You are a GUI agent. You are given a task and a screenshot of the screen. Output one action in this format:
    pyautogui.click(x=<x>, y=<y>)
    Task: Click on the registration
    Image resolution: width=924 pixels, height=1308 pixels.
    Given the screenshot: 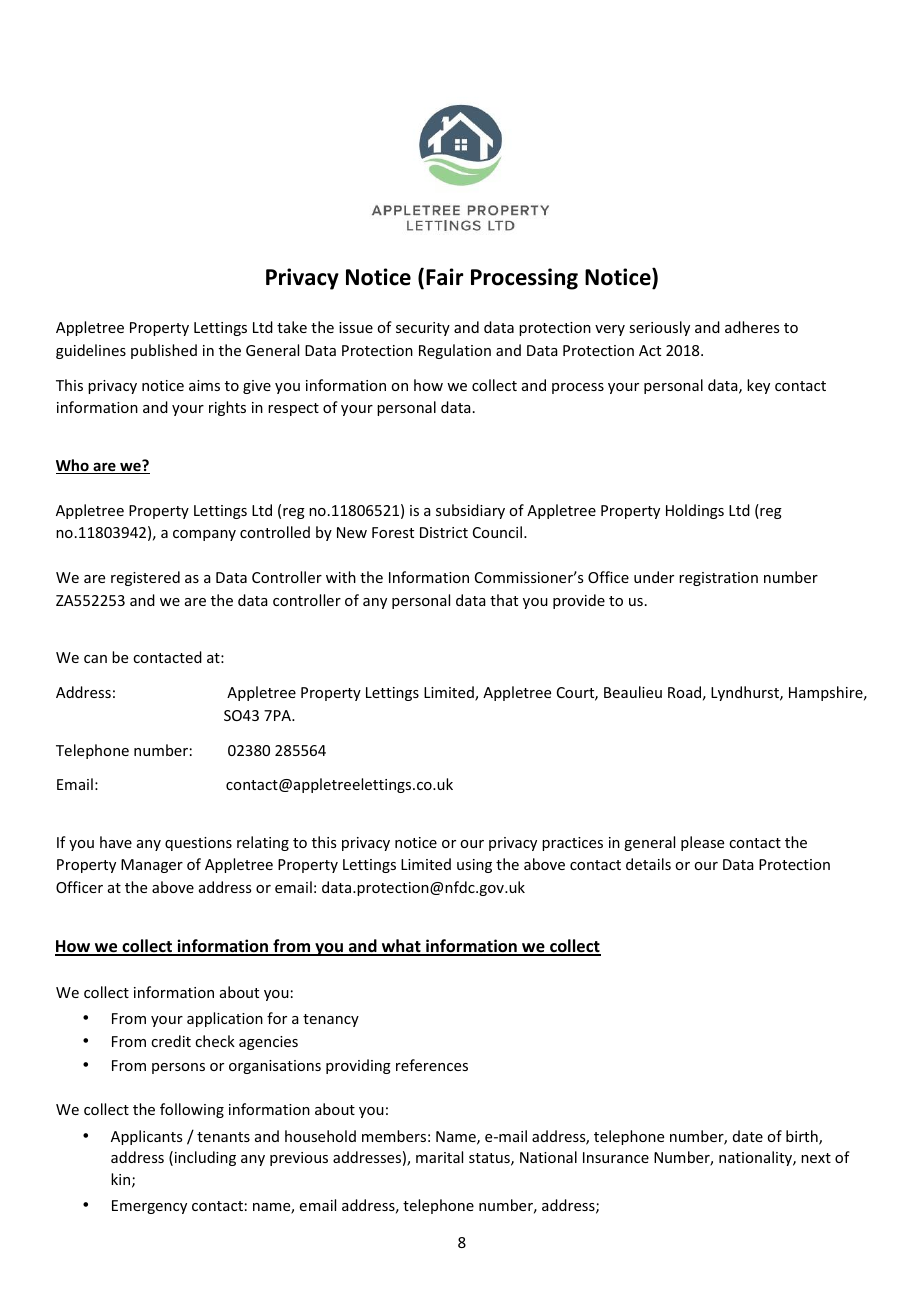 What is the action you would take?
    pyautogui.click(x=718, y=579)
